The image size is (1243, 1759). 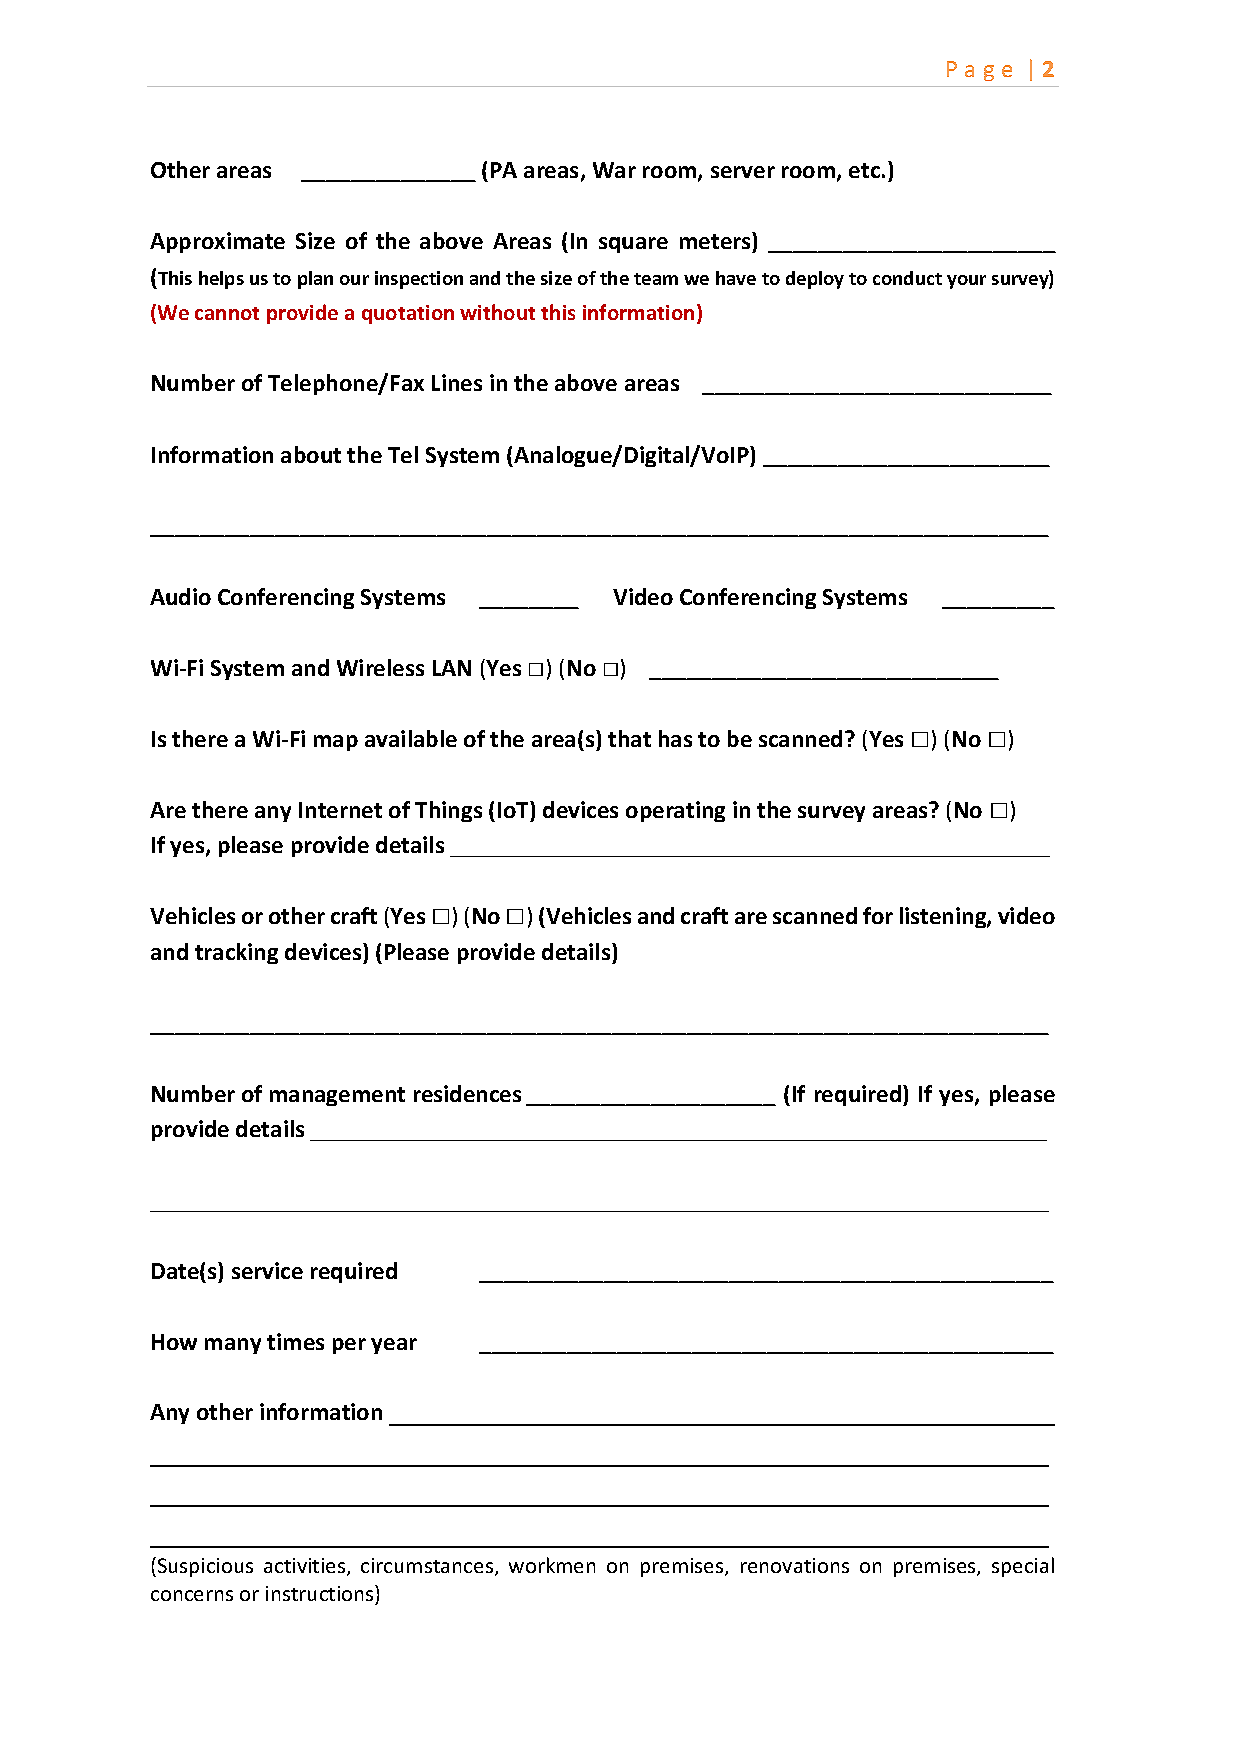 I want to click on activities, so click(x=306, y=1567).
